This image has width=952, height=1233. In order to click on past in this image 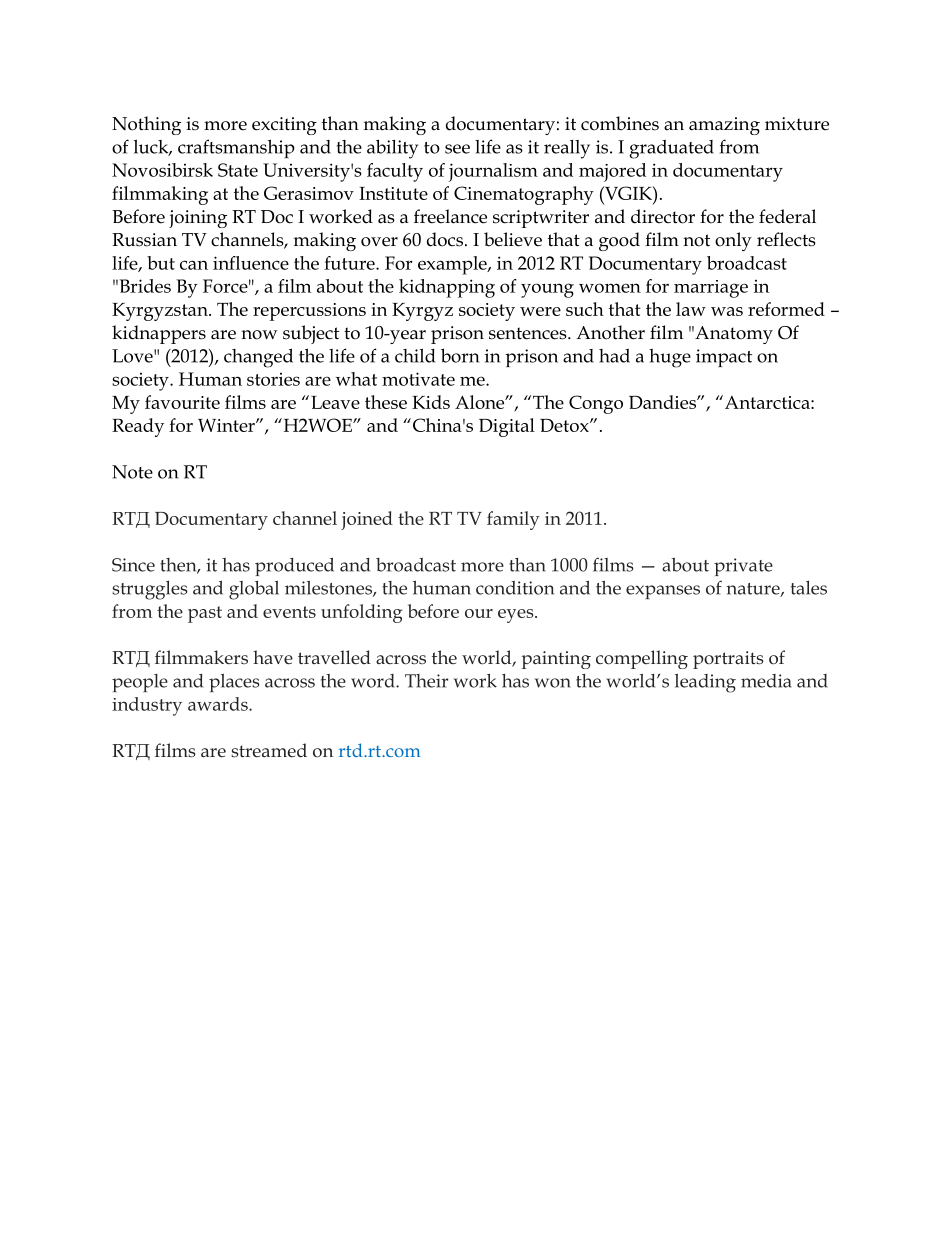, I will do `click(205, 614)`.
